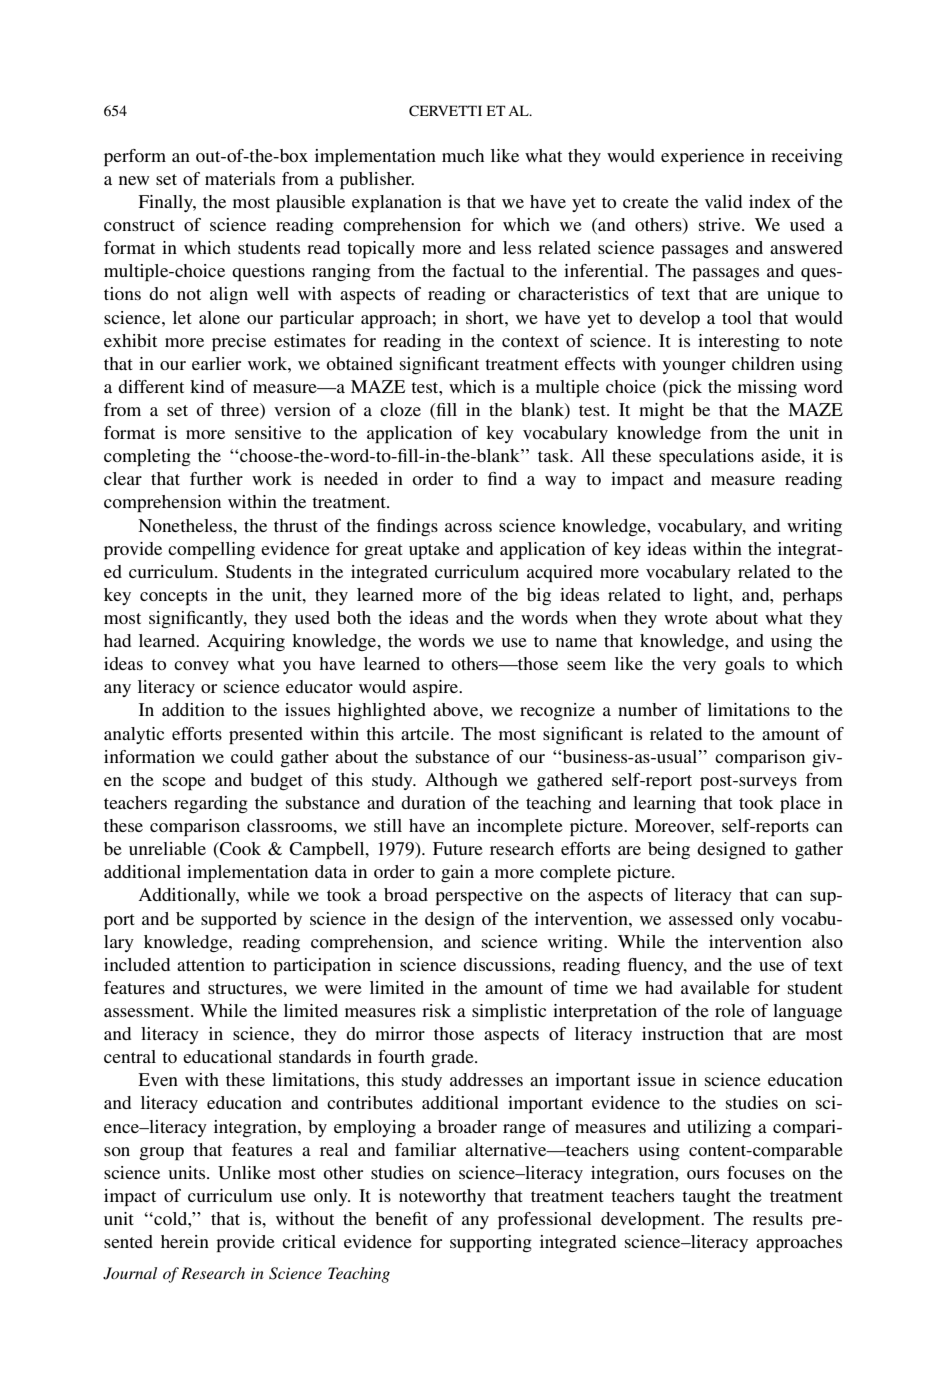 The width and height of the image is (939, 1392). I want to click on aspire, so click(436, 688).
